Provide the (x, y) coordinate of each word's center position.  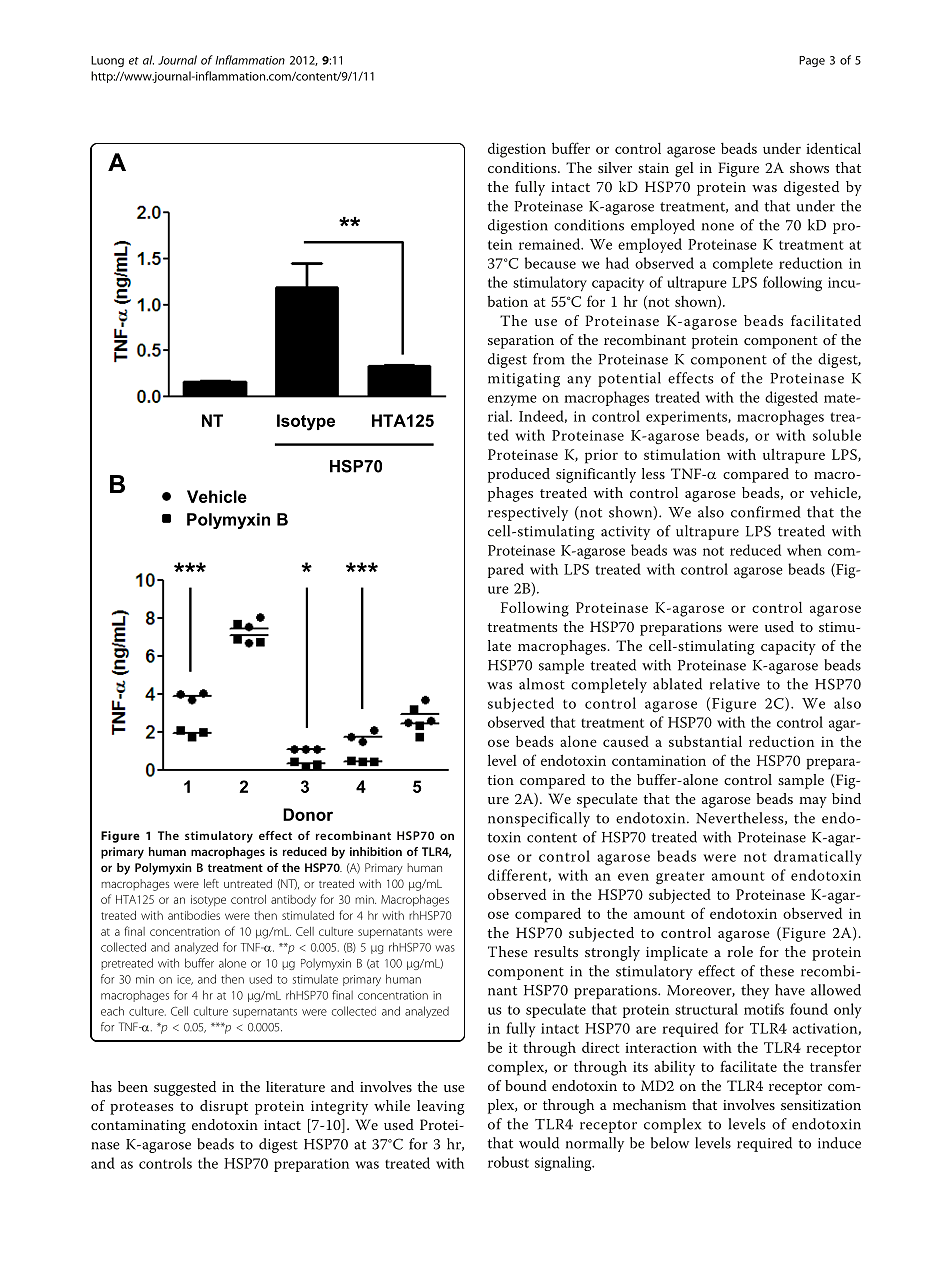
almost (542, 684)
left (211, 883)
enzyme (512, 400)
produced (519, 475)
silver (615, 167)
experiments (687, 418)
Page (812, 61)
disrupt (224, 1107)
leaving (441, 1107)
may (813, 802)
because (550, 263)
